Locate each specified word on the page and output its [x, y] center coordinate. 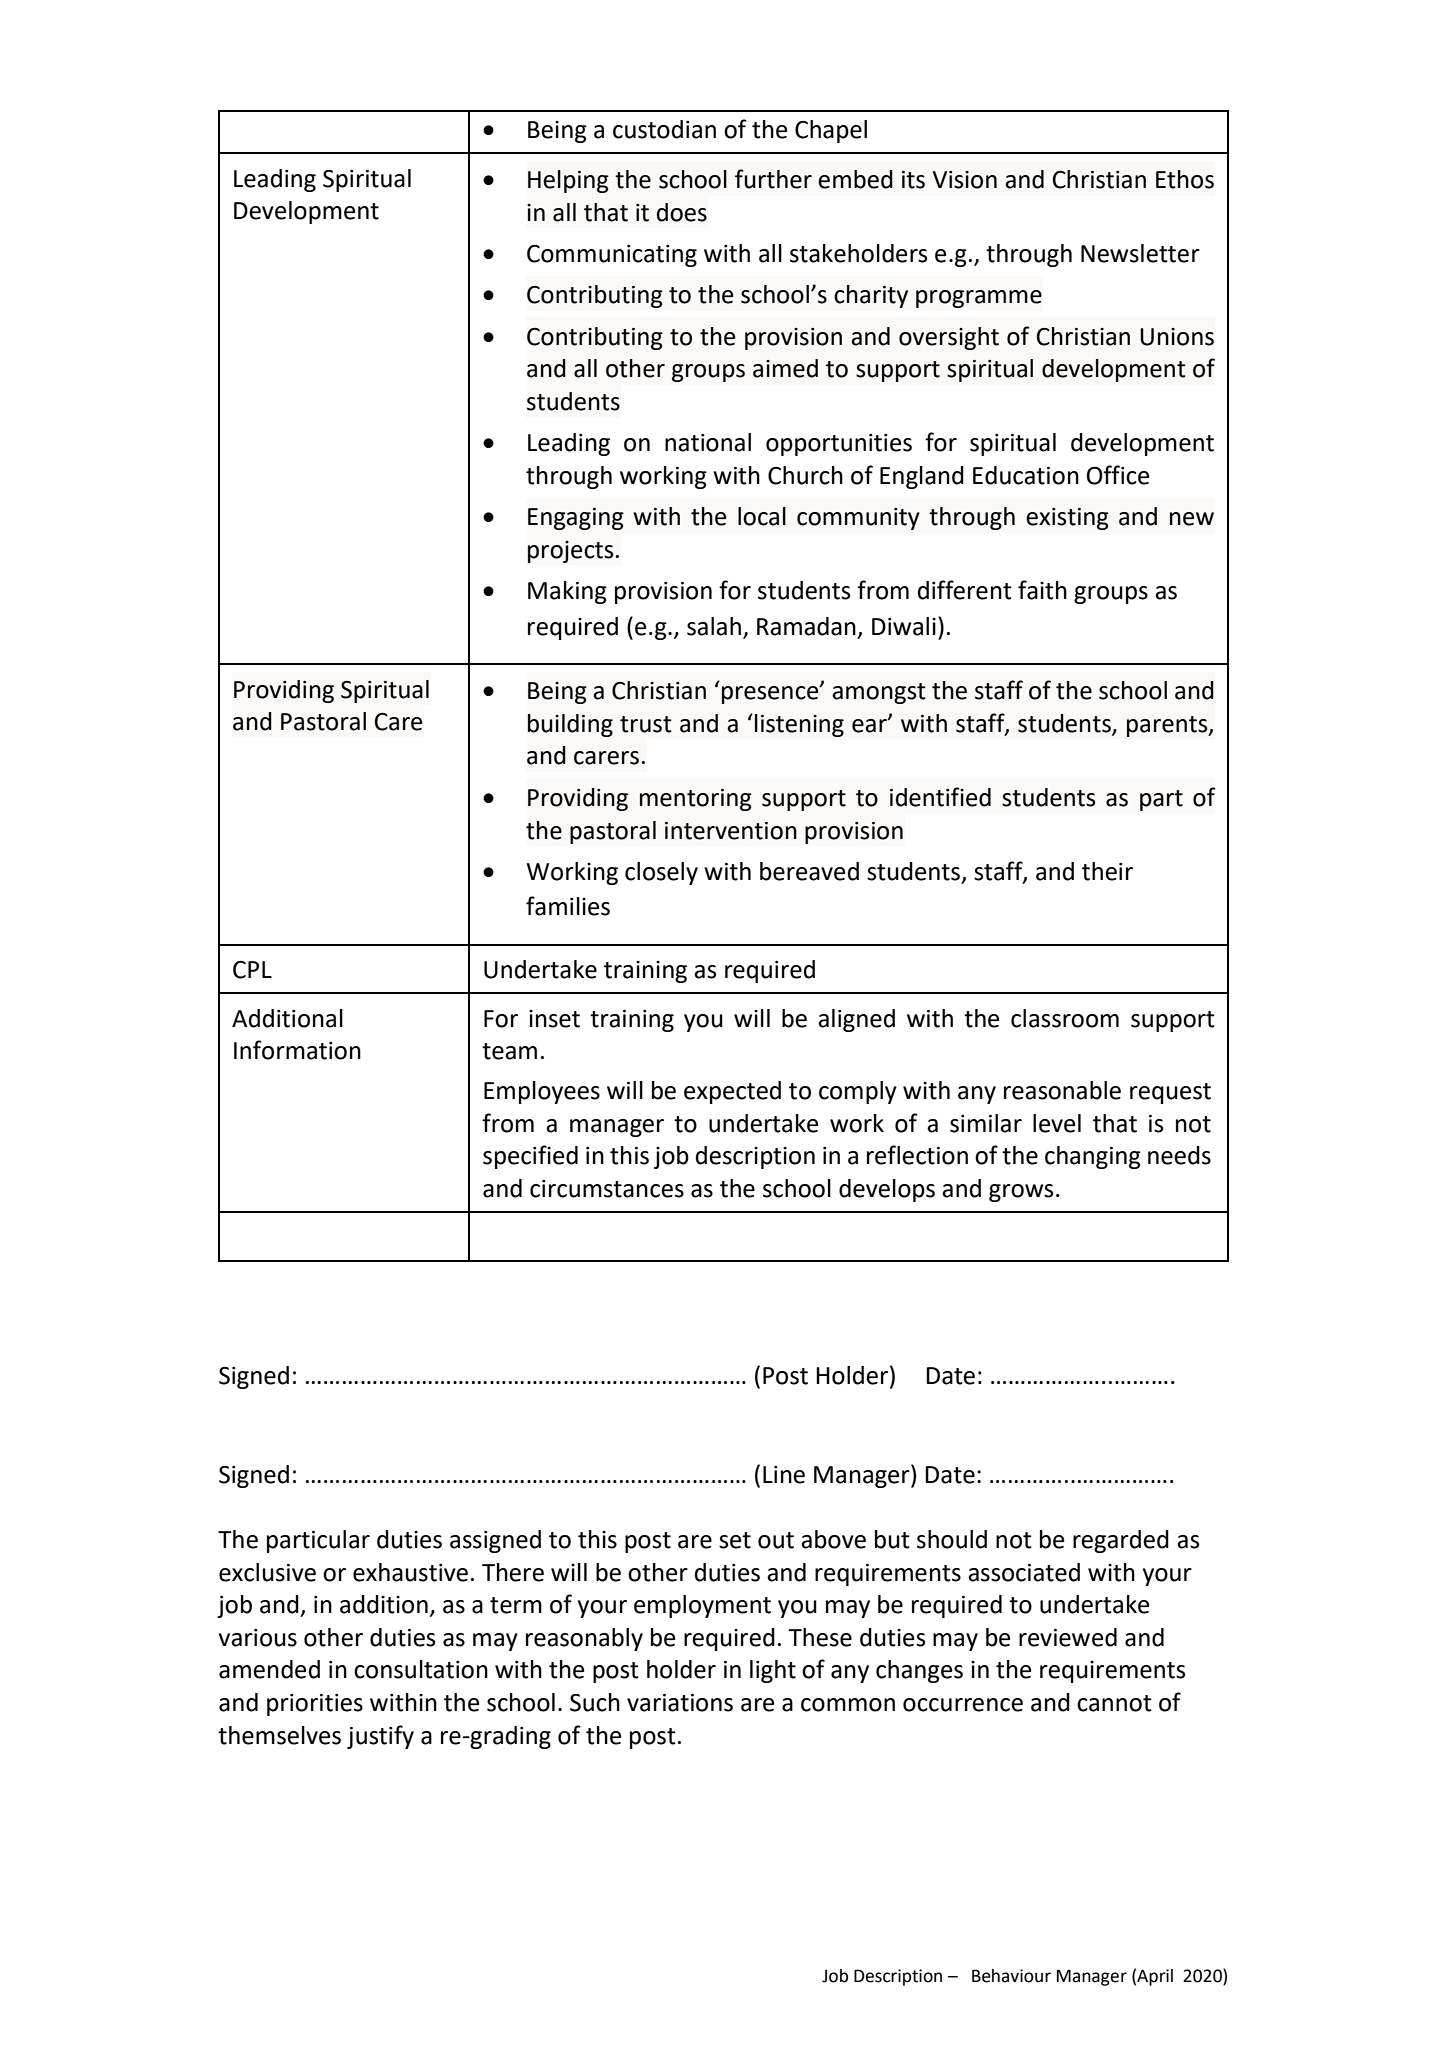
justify [380, 1737]
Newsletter [1140, 253]
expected [732, 1092]
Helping [568, 181]
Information [297, 1050]
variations [680, 1703]
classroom [1065, 1018]
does [682, 212]
